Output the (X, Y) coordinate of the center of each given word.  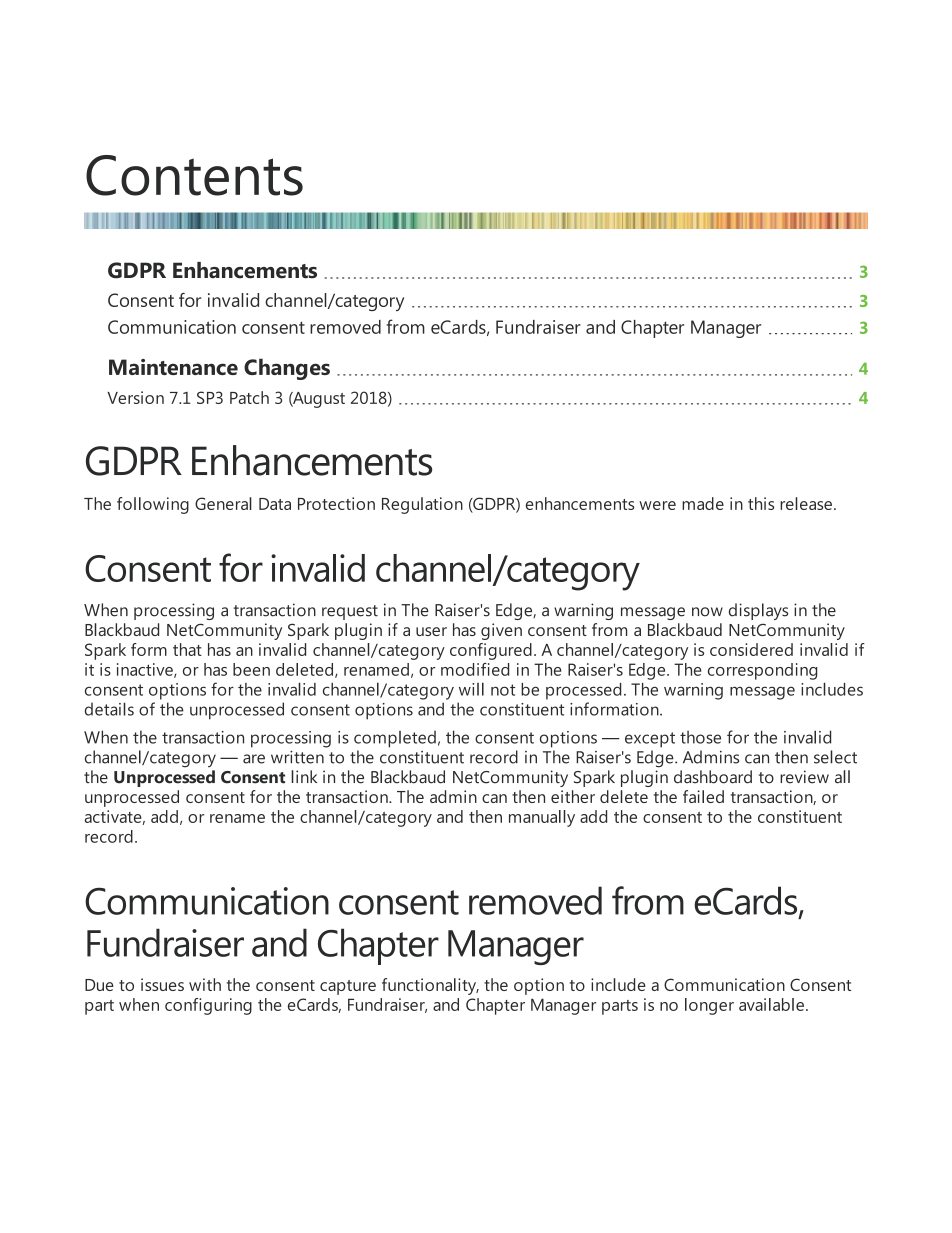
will (471, 689)
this (761, 503)
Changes (287, 369)
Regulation (422, 505)
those (700, 737)
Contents (194, 175)
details (109, 709)
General (223, 503)
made (703, 503)
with (205, 984)
